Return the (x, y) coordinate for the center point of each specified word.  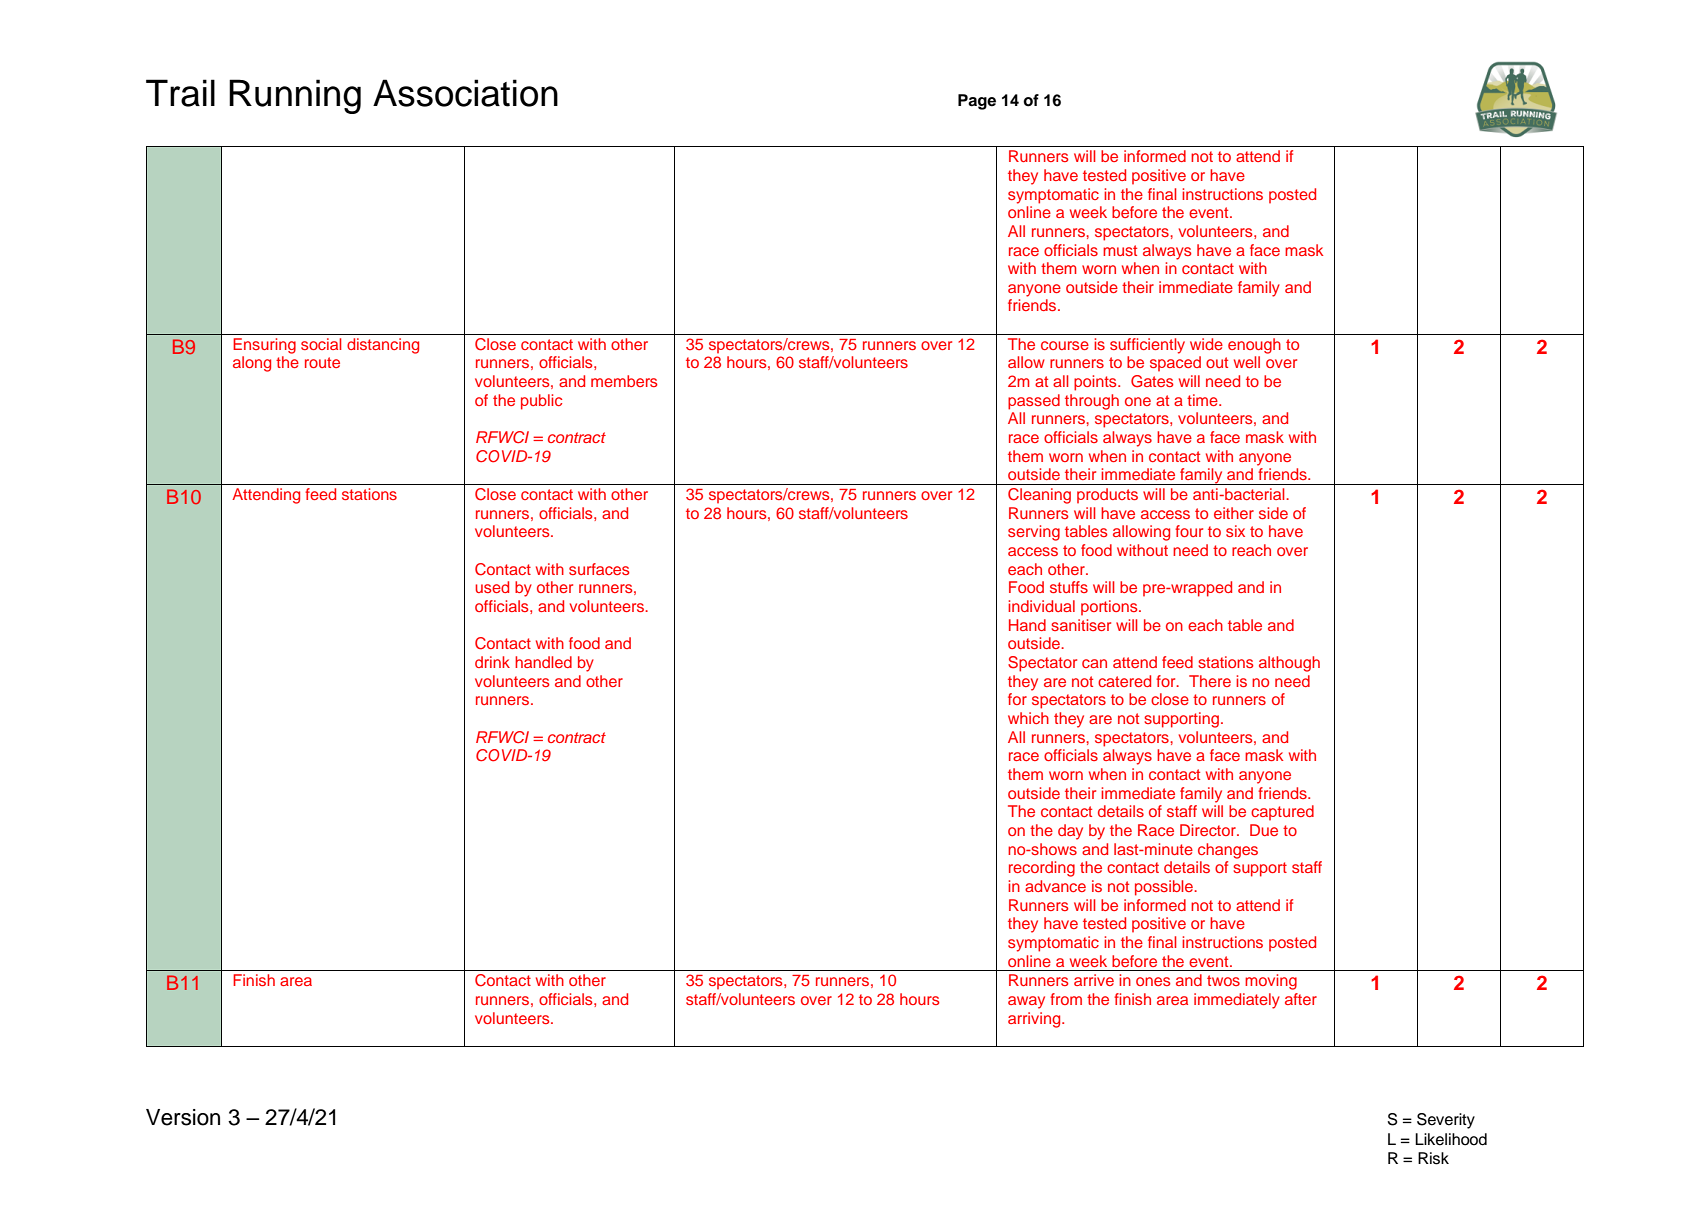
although (1289, 664)
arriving (1035, 1020)
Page (977, 102)
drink (492, 662)
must (1120, 250)
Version (183, 1117)
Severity (1446, 1121)
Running (295, 96)
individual (1041, 606)
